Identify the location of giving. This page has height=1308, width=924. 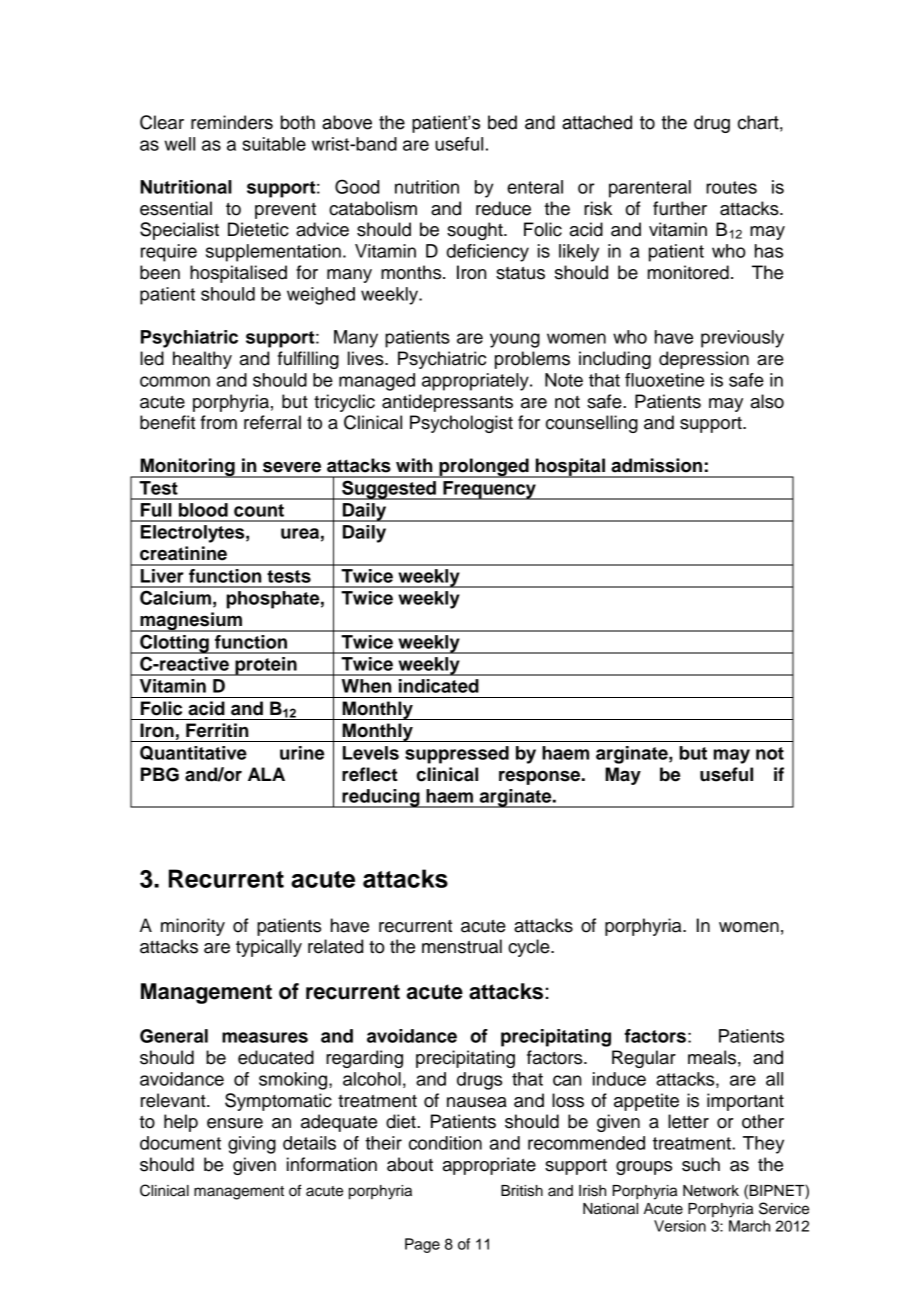
(252, 1145).
